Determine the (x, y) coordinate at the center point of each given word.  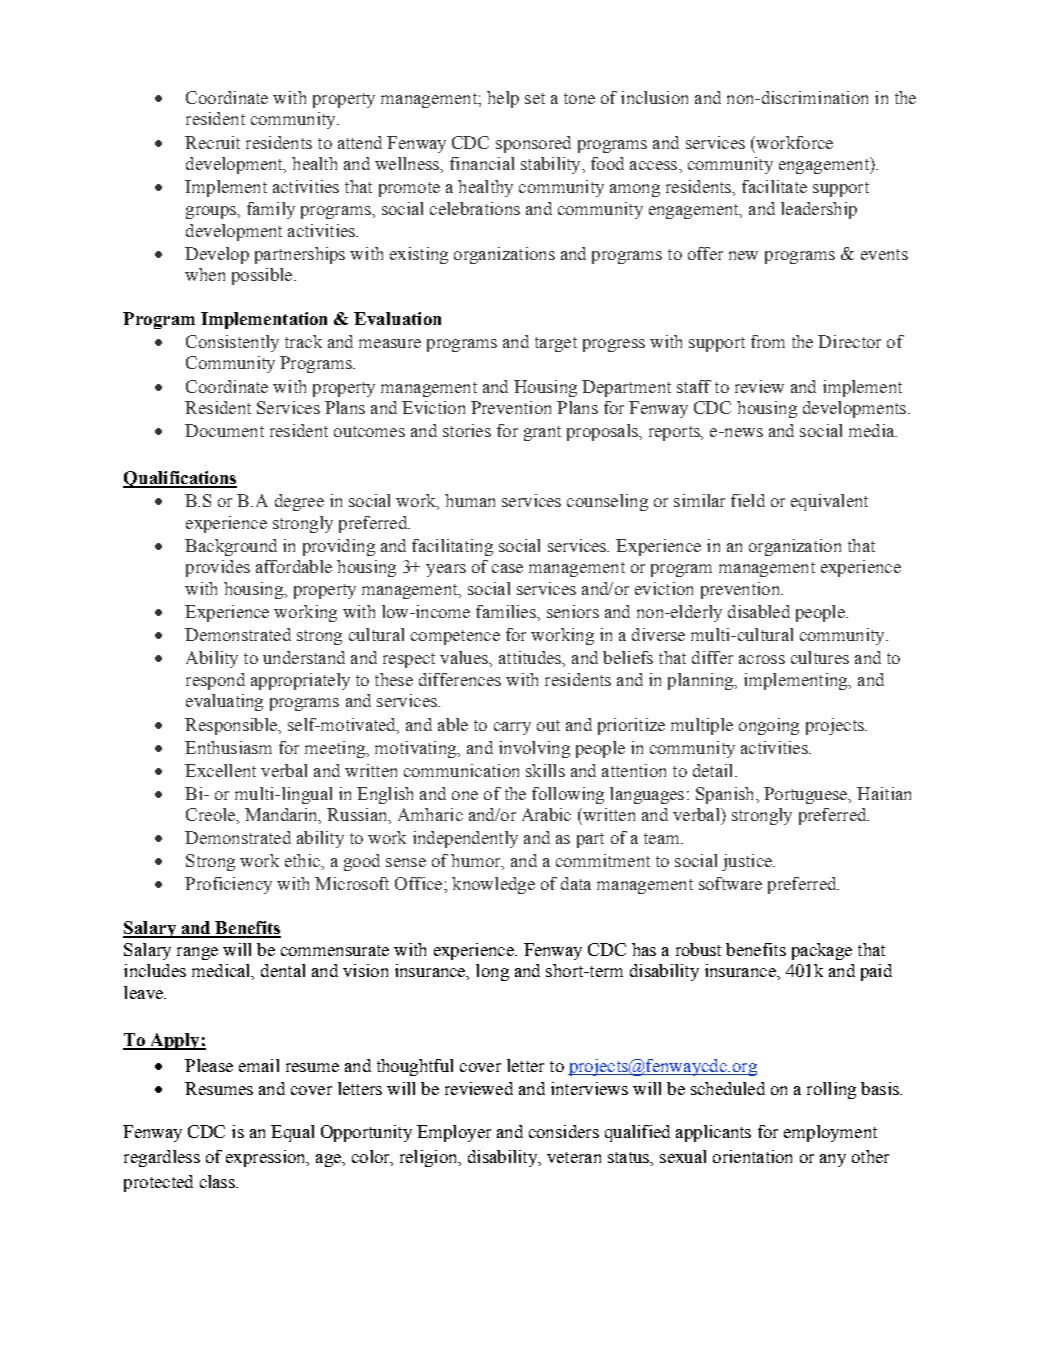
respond (215, 681)
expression (267, 1158)
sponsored (533, 144)
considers (564, 1131)
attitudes (531, 659)
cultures (820, 657)
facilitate (774, 186)
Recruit (212, 142)
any (833, 1160)
